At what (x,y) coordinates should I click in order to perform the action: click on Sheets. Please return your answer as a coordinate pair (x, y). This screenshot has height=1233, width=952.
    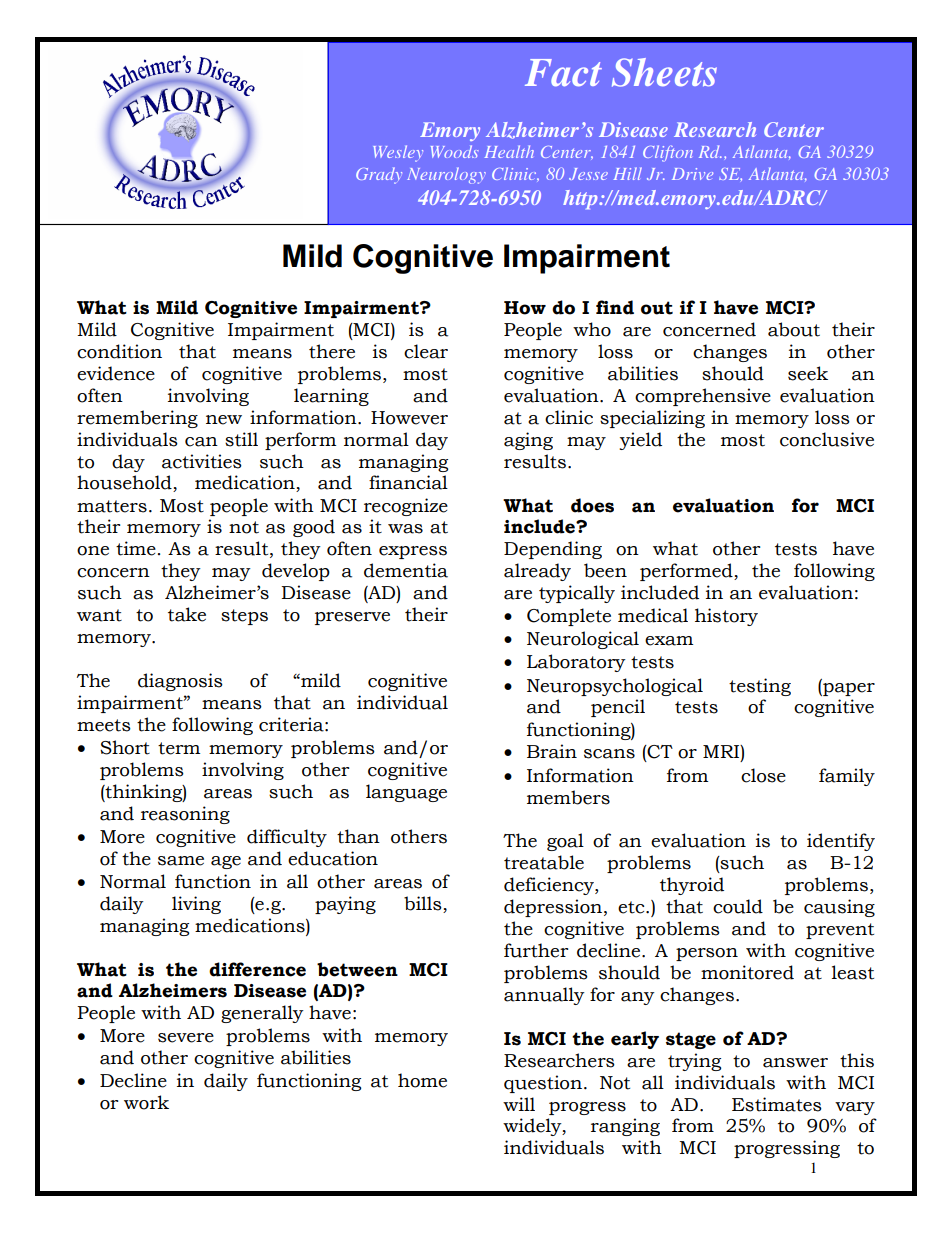
    Looking at the image, I should click on (664, 72).
